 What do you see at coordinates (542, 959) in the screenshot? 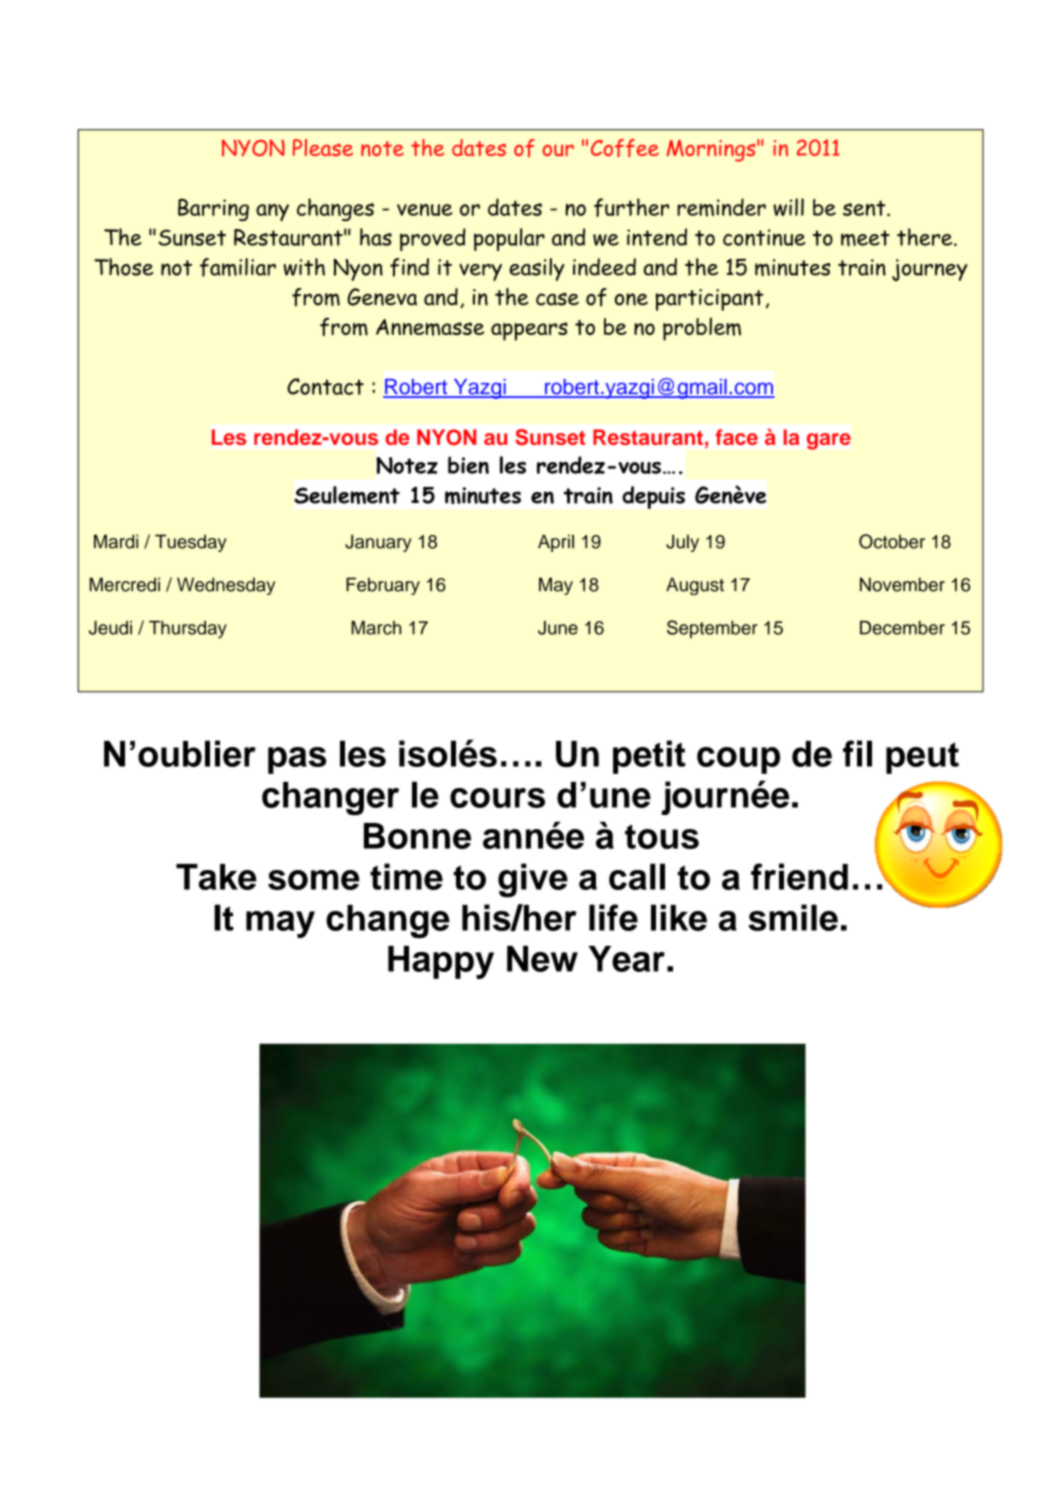
I see `New` at bounding box center [542, 959].
